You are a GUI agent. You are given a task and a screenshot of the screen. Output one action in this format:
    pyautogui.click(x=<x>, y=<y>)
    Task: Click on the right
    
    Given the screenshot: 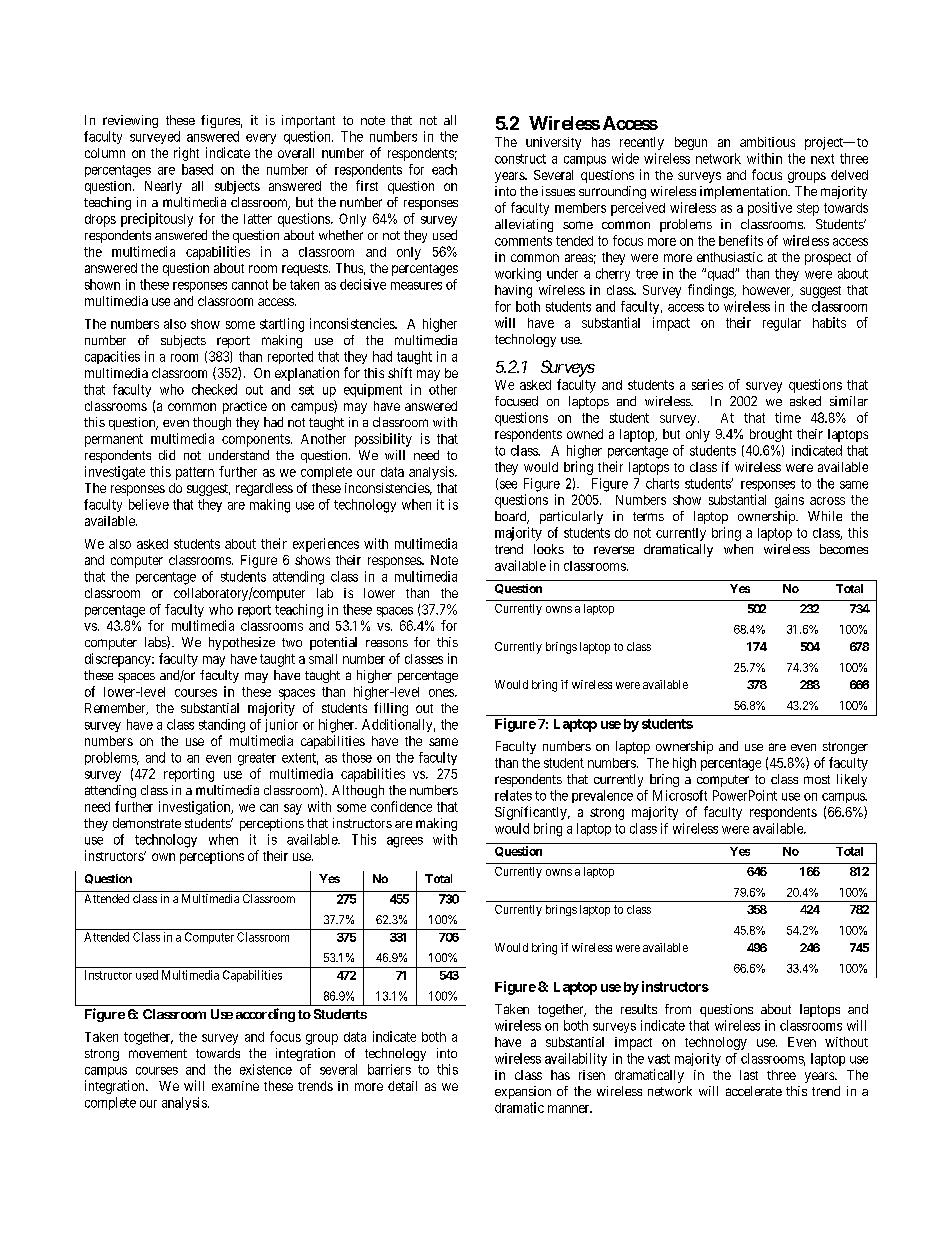 What is the action you would take?
    pyautogui.click(x=186, y=154)
